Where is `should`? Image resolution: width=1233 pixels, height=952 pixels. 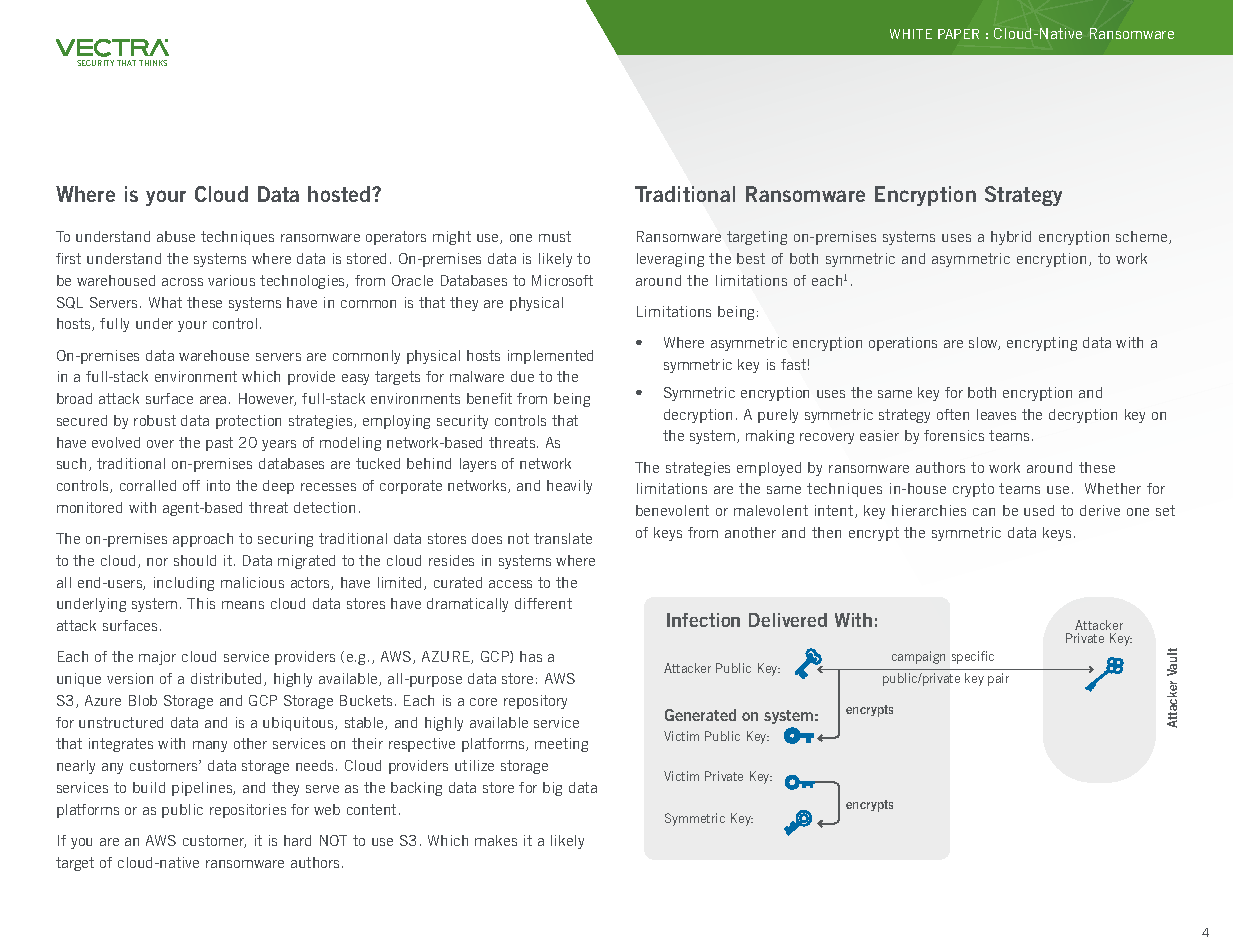
should is located at coordinates (195, 560).
